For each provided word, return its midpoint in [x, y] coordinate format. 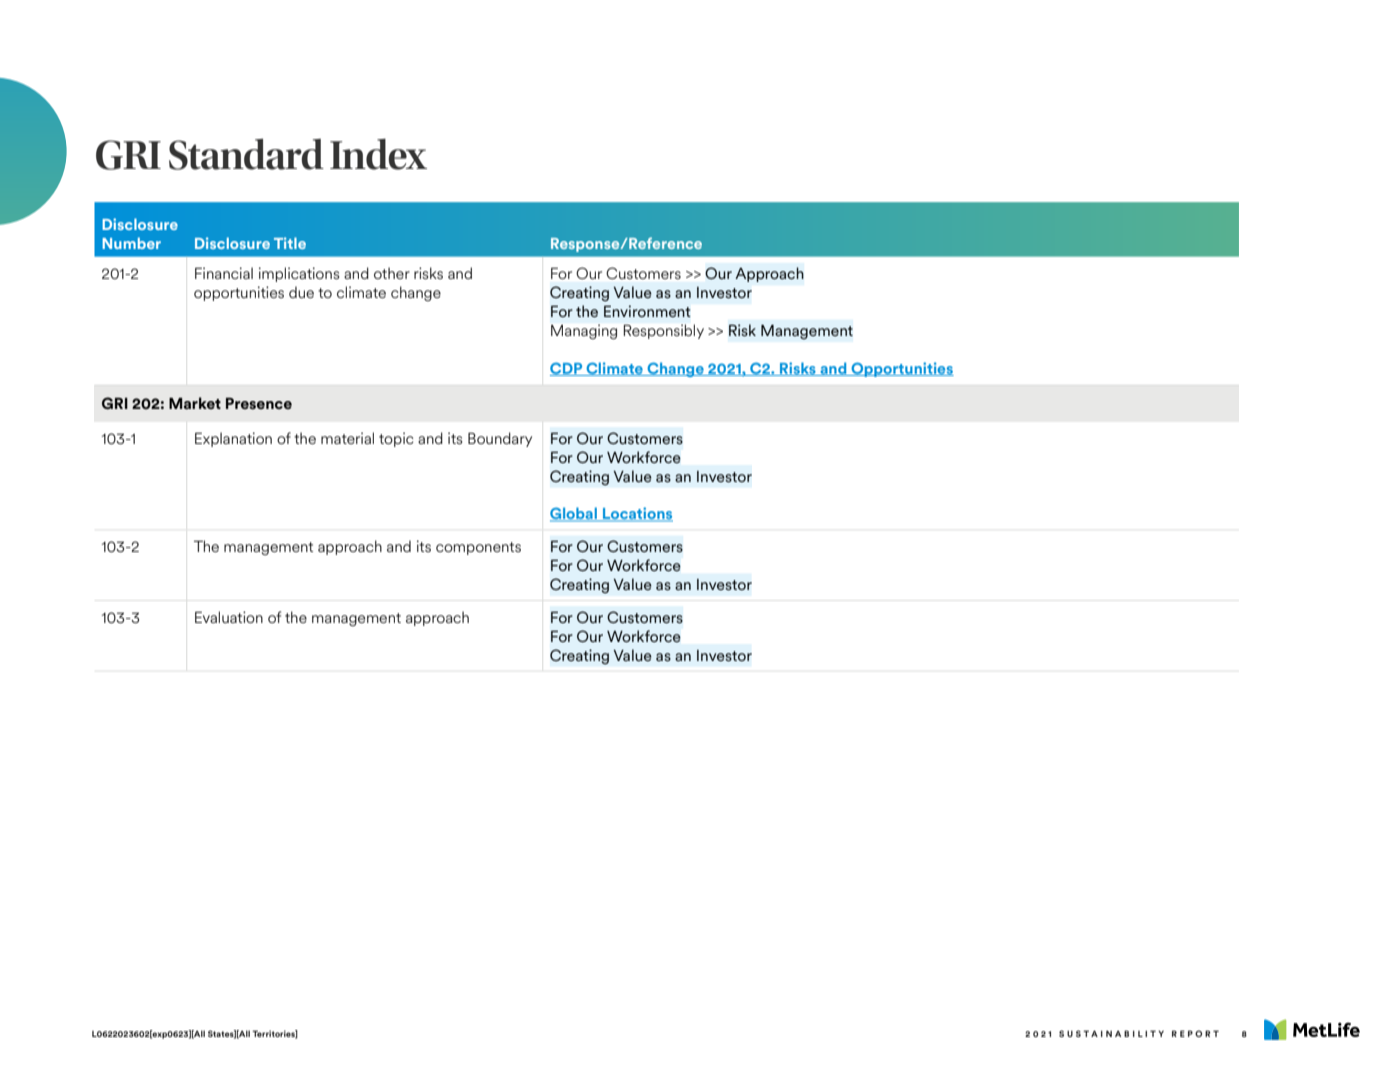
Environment [647, 311]
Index [378, 154]
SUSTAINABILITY [1111, 1033]
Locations [637, 514]
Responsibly [663, 331]
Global [574, 514]
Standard [246, 154]
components [478, 548]
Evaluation [229, 617]
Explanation [233, 439]
